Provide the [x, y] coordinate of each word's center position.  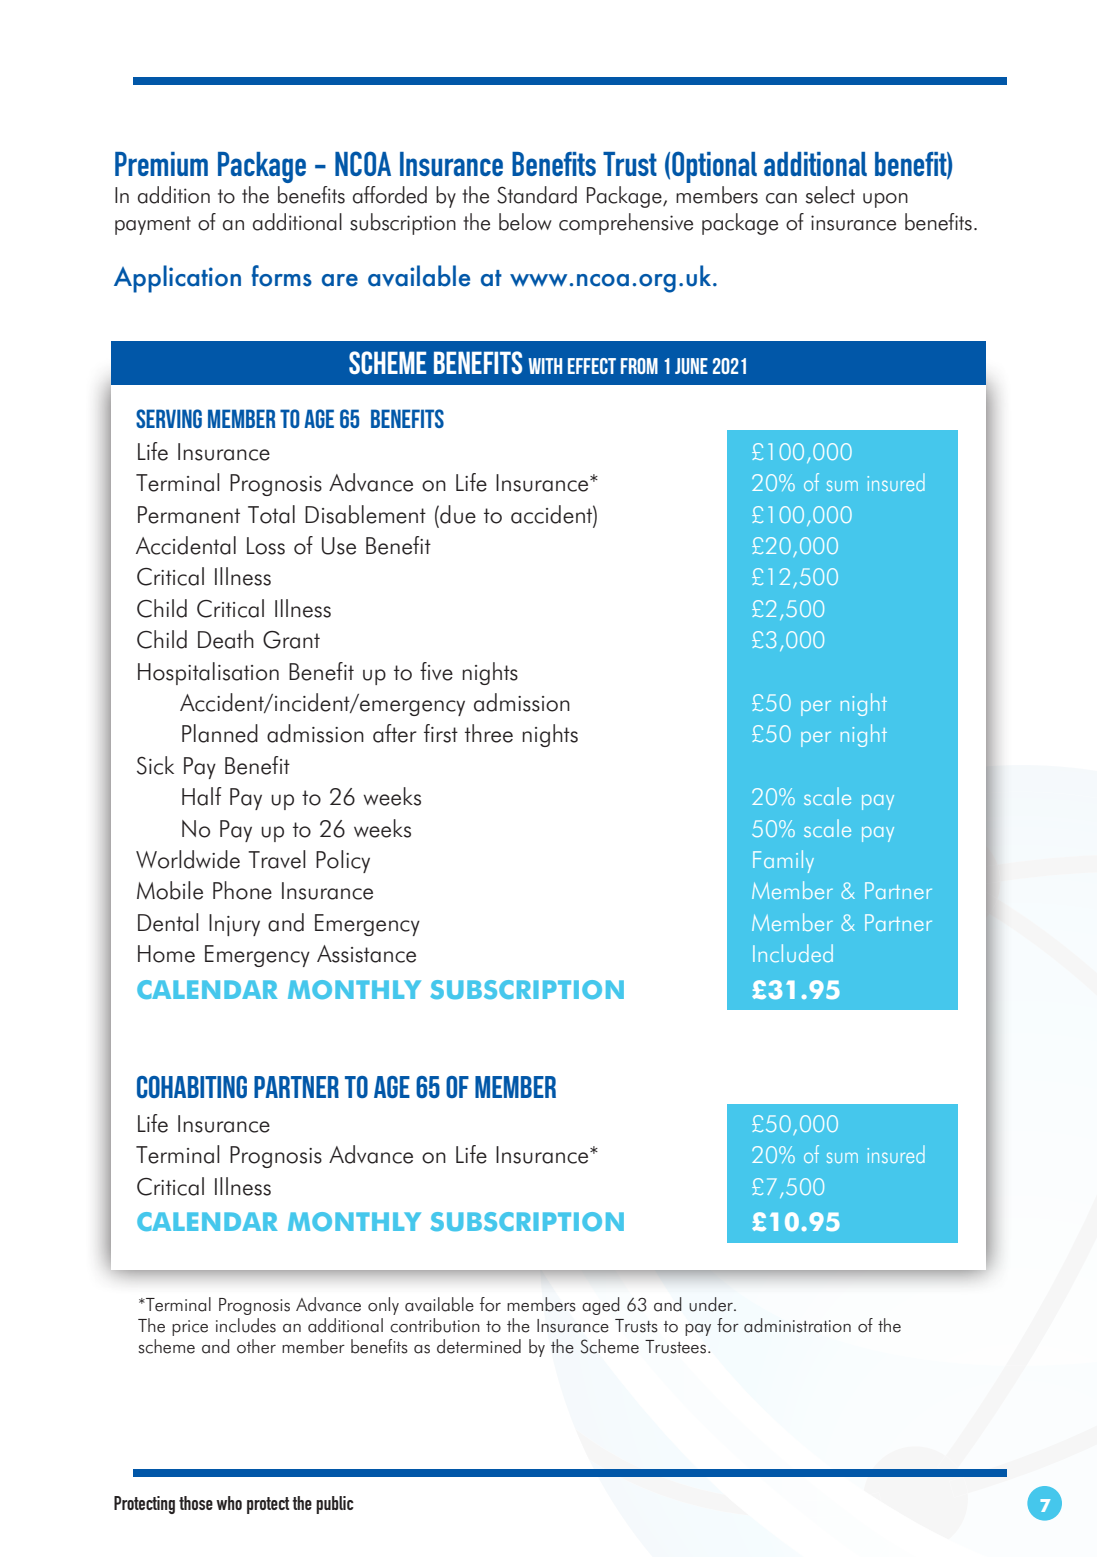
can [781, 198]
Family [783, 861]
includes [246, 1325]
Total [271, 514]
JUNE [691, 366]
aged [601, 1306]
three [489, 733]
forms [282, 276]
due [457, 514]
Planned [220, 733]
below [525, 222]
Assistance [366, 954]
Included [793, 953]
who [229, 1503]
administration [797, 1325]
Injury [234, 925]
